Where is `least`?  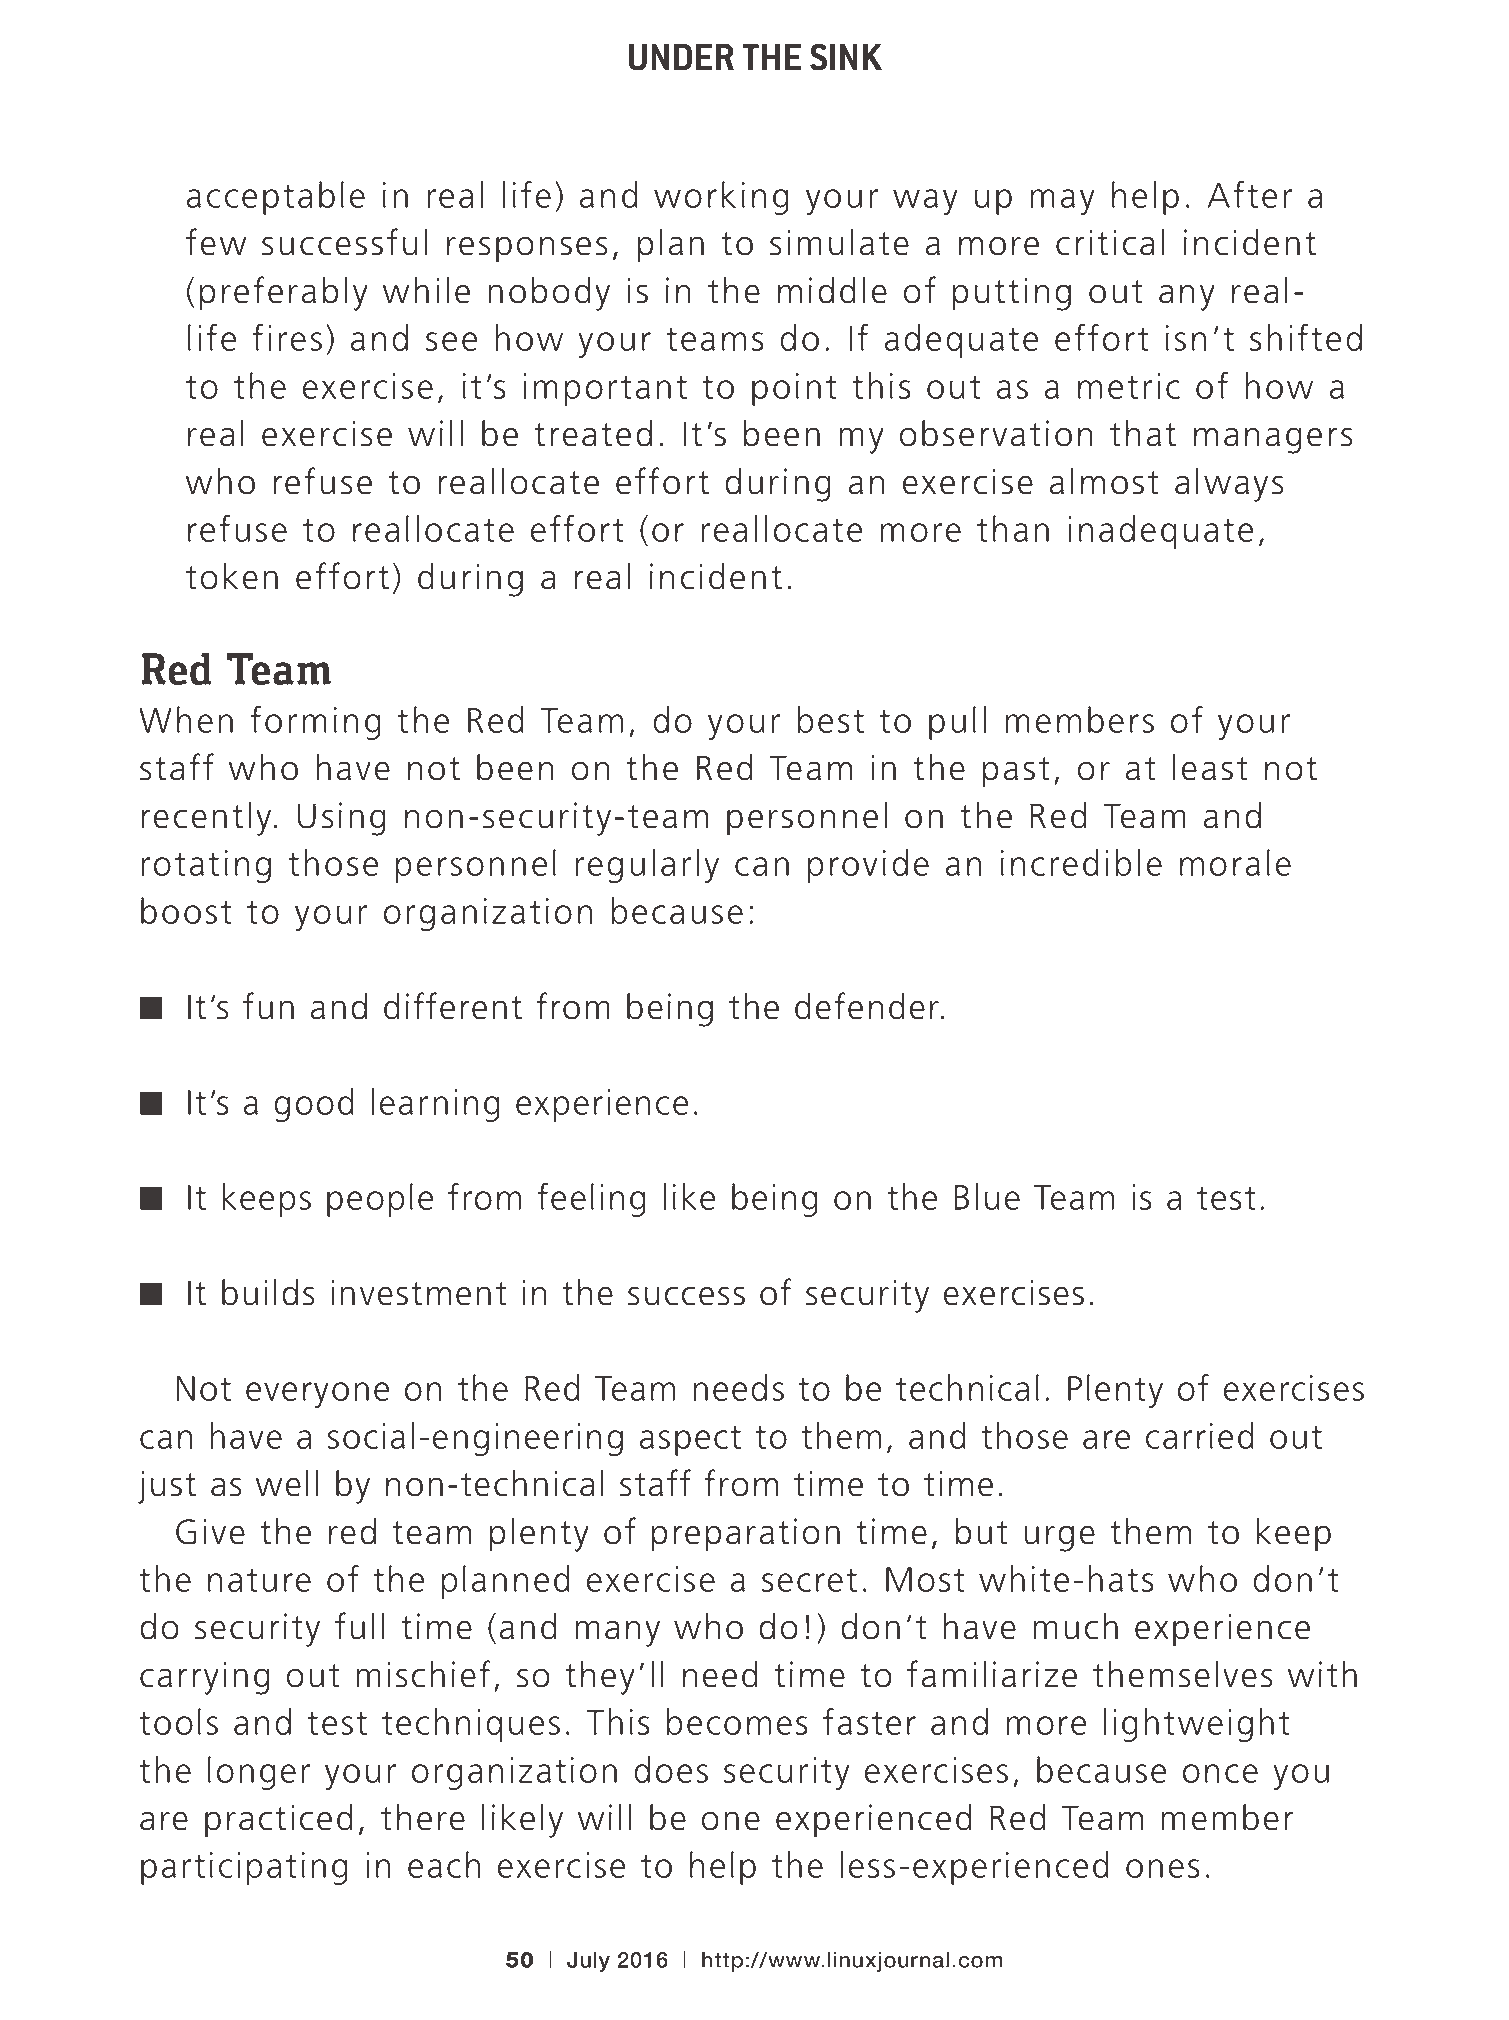
least is located at coordinates (1210, 767).
